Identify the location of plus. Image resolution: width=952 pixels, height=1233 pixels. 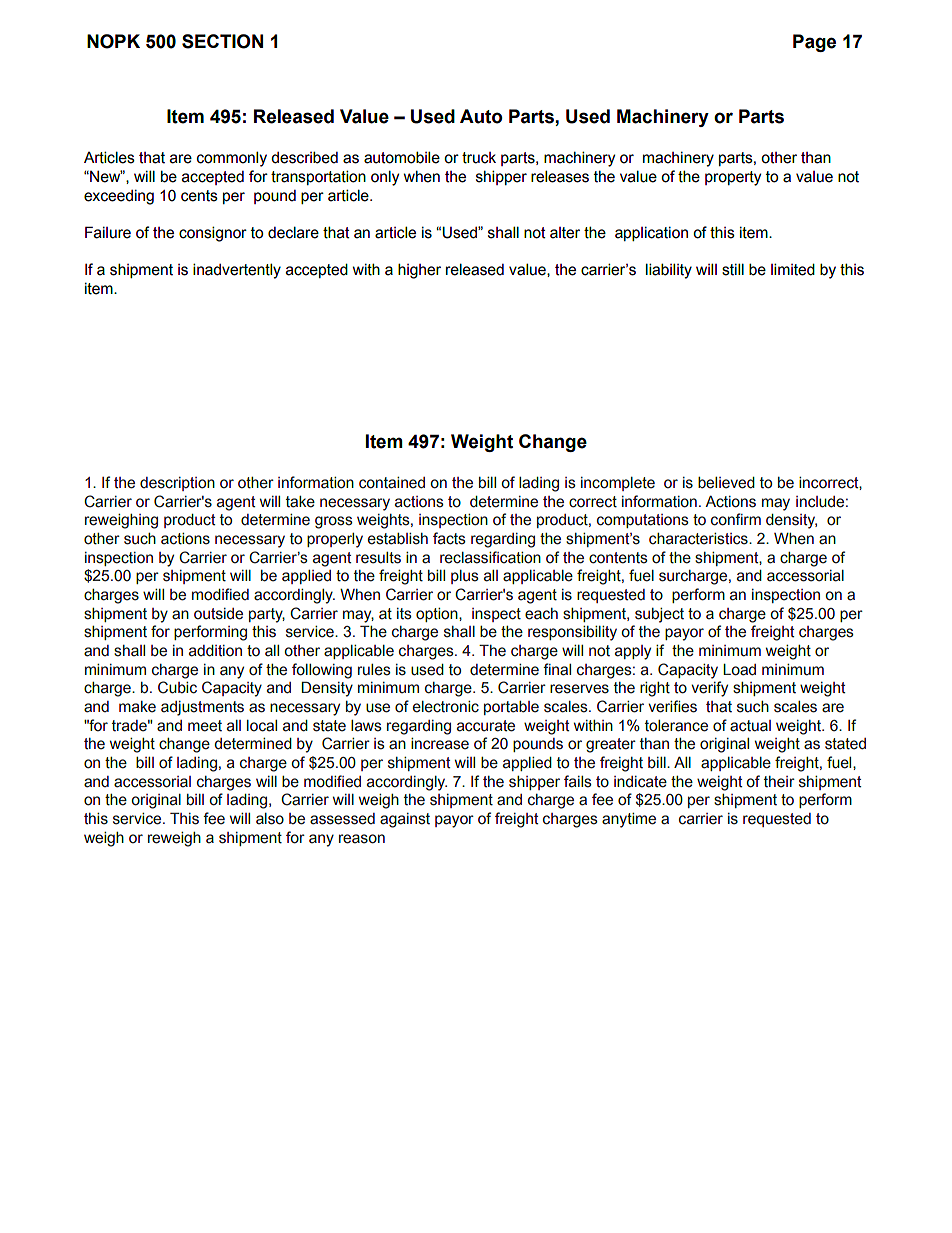
(465, 577).
